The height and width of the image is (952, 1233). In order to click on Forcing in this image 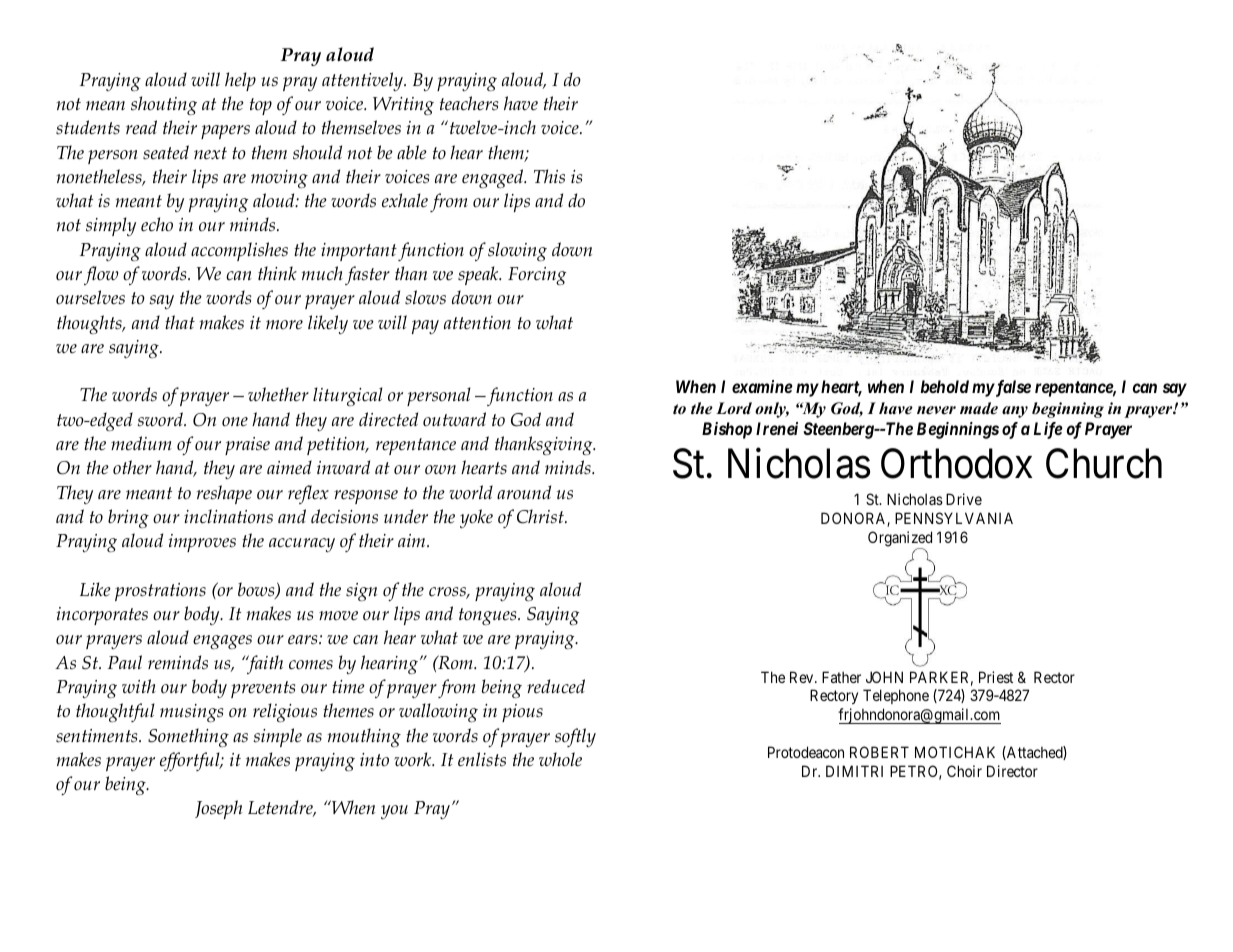, I will do `click(537, 276)`.
